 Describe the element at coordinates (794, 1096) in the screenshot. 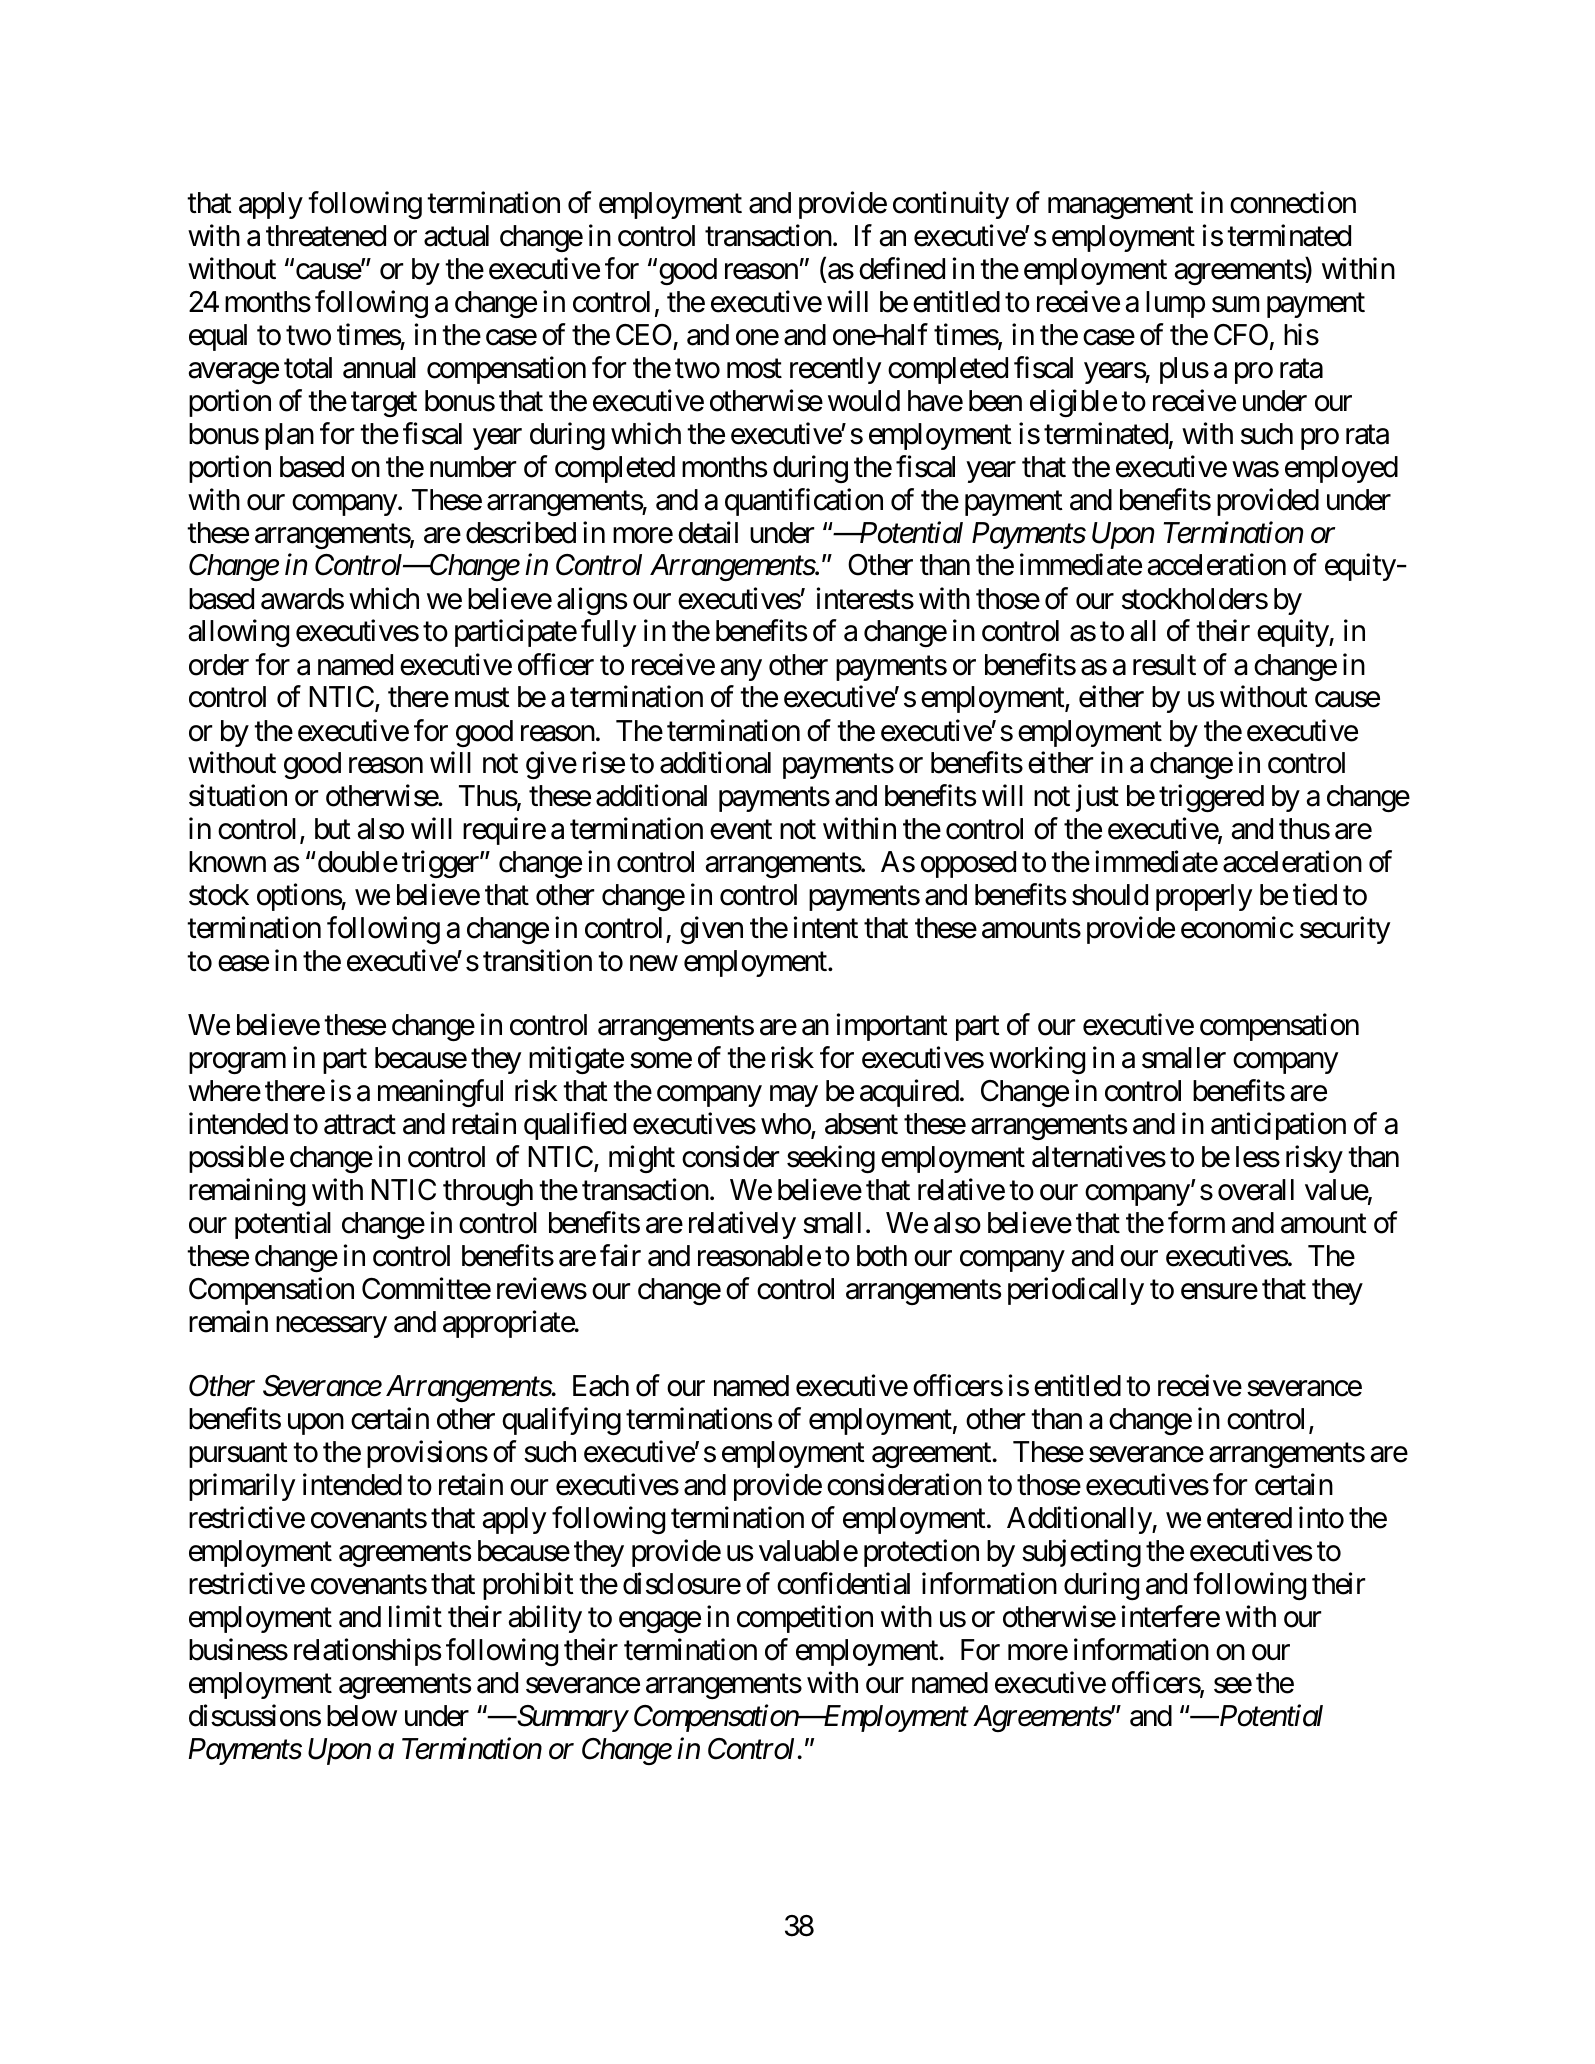

I see `may` at that location.
